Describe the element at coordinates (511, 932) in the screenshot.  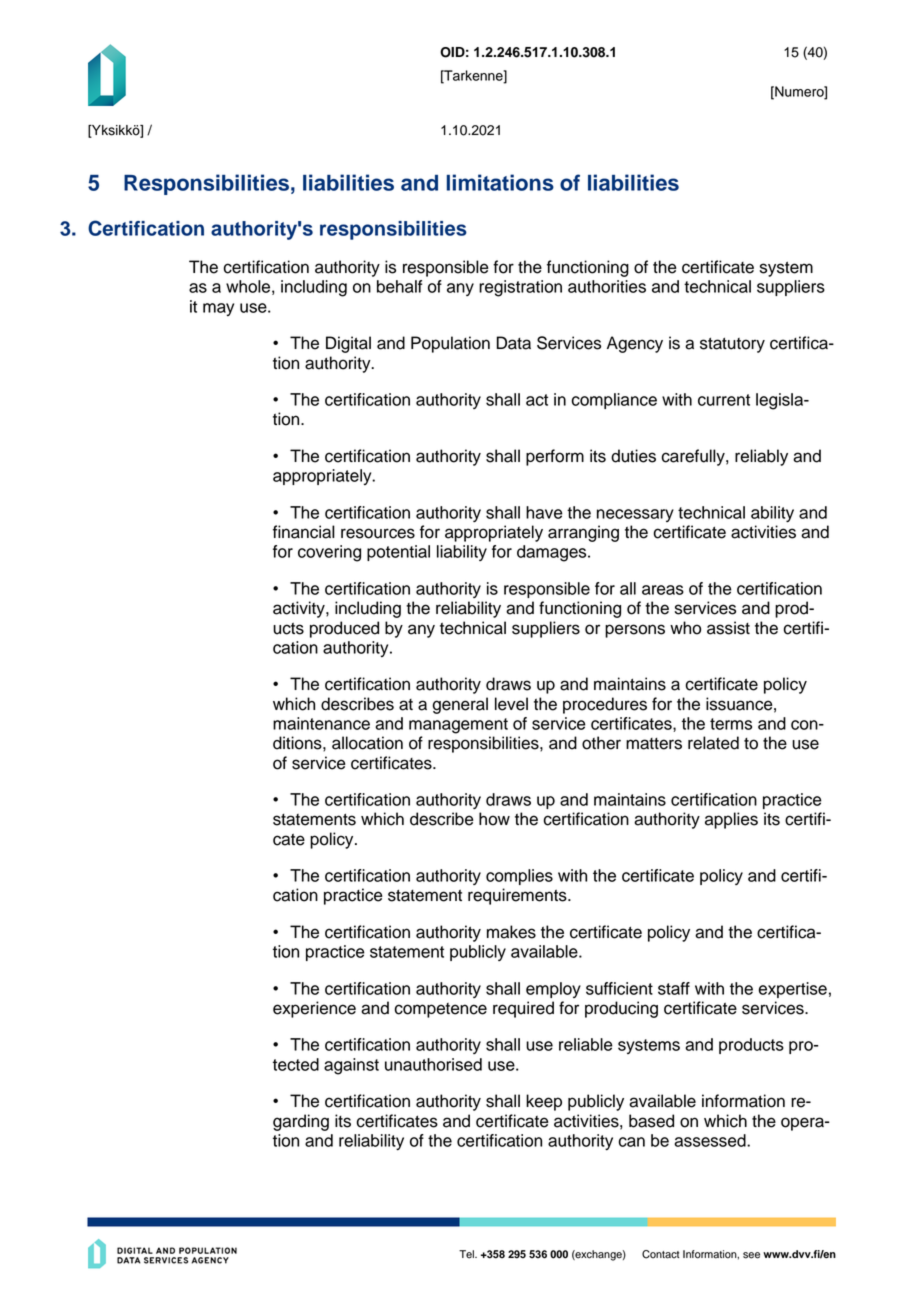
I see `makes` at that location.
